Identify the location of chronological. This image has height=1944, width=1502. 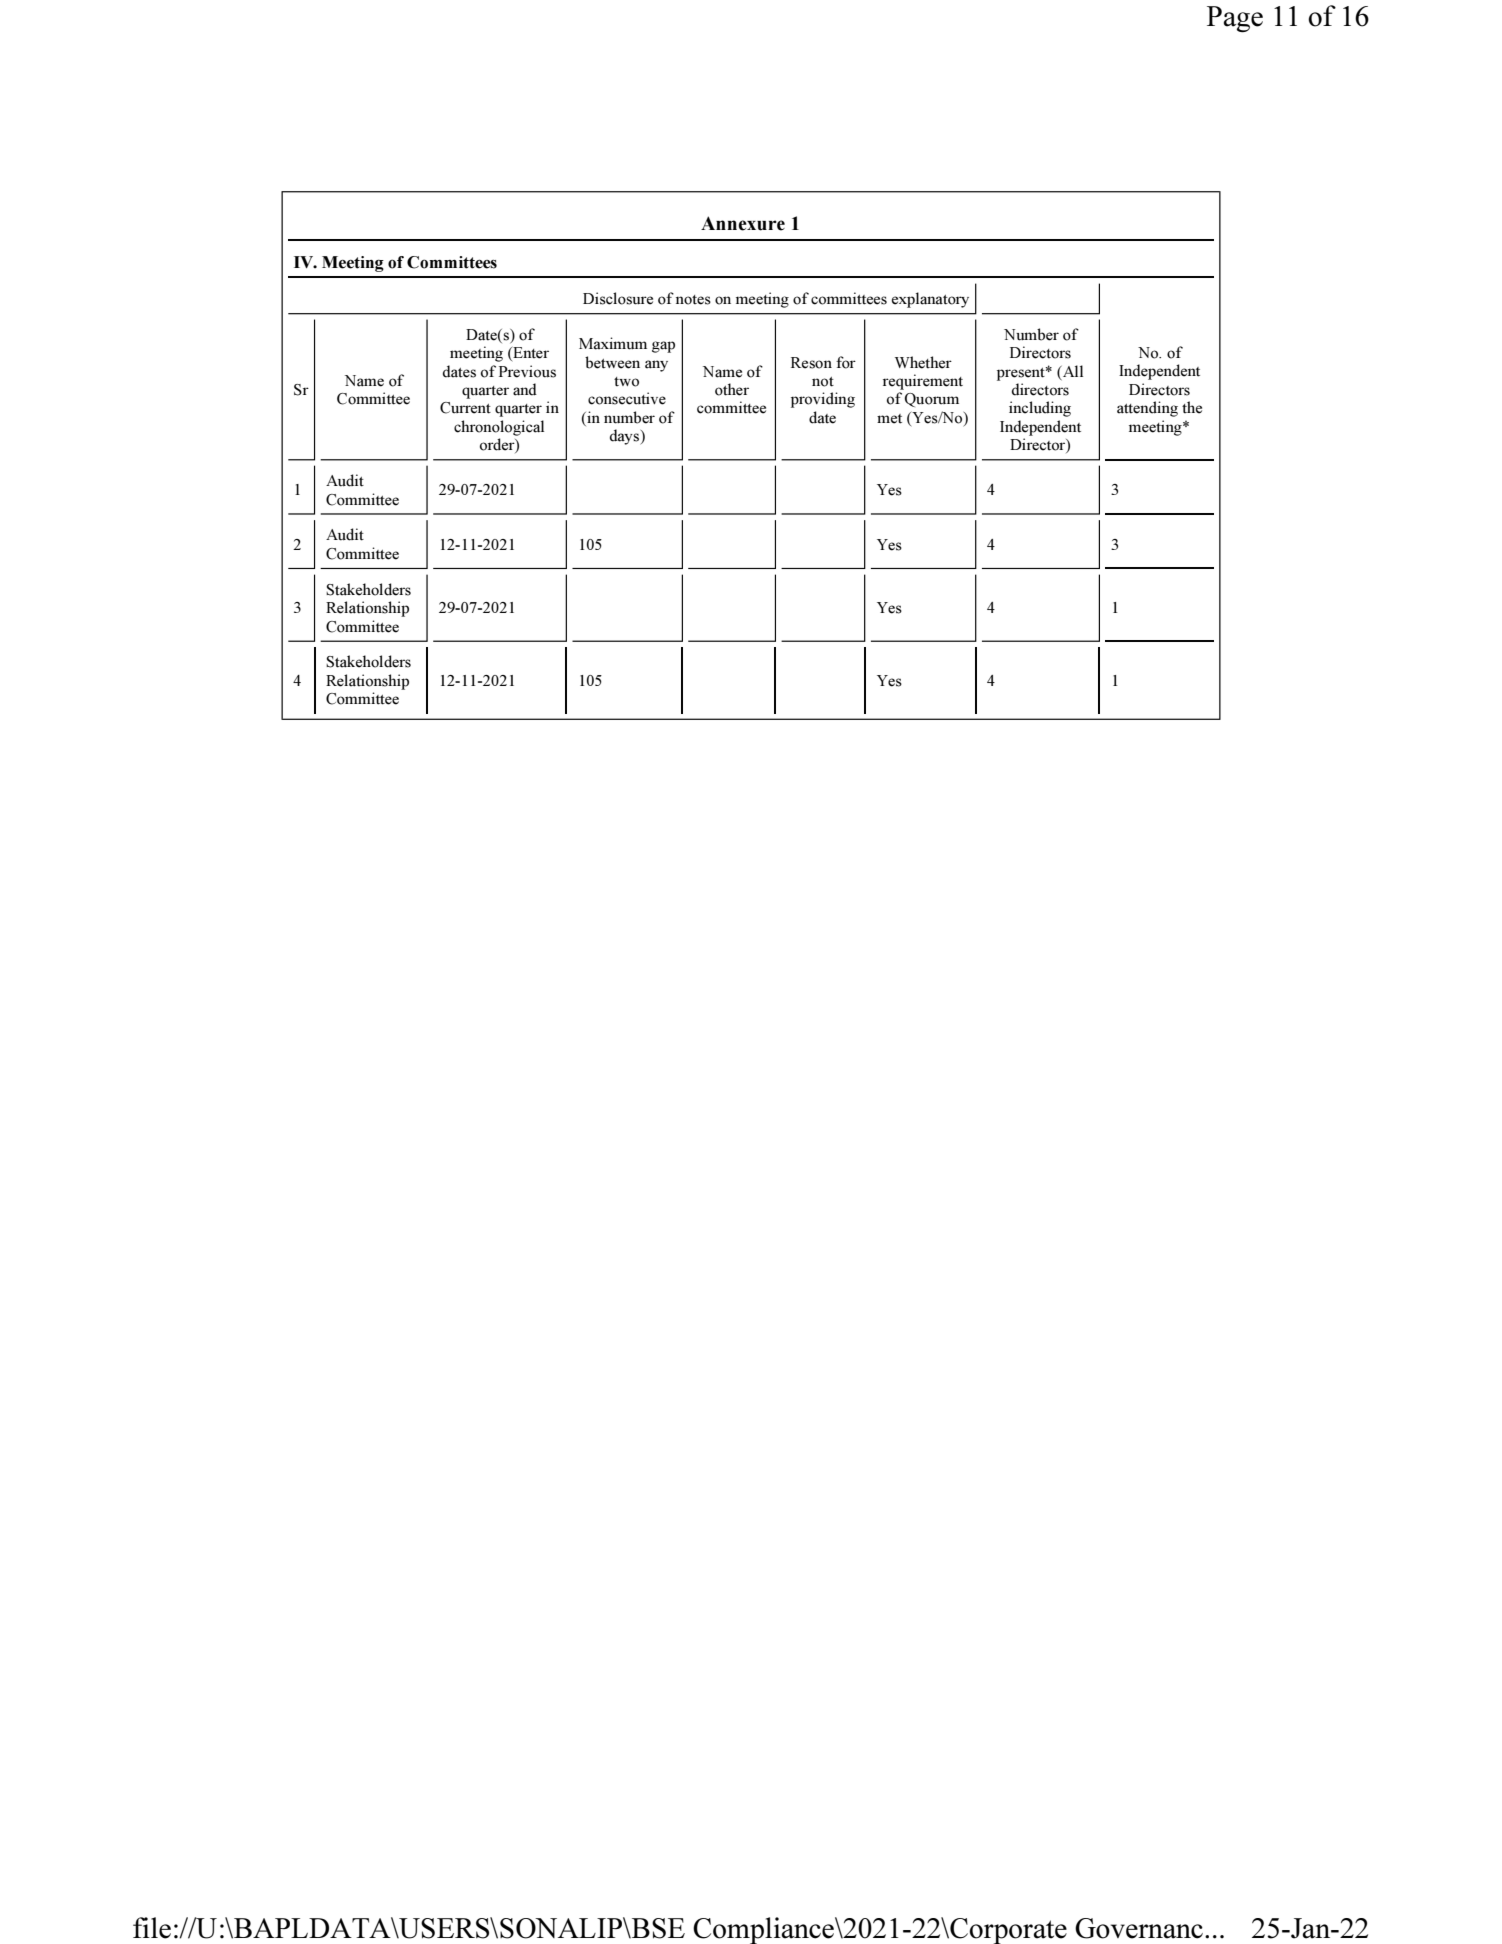
(499, 428).
